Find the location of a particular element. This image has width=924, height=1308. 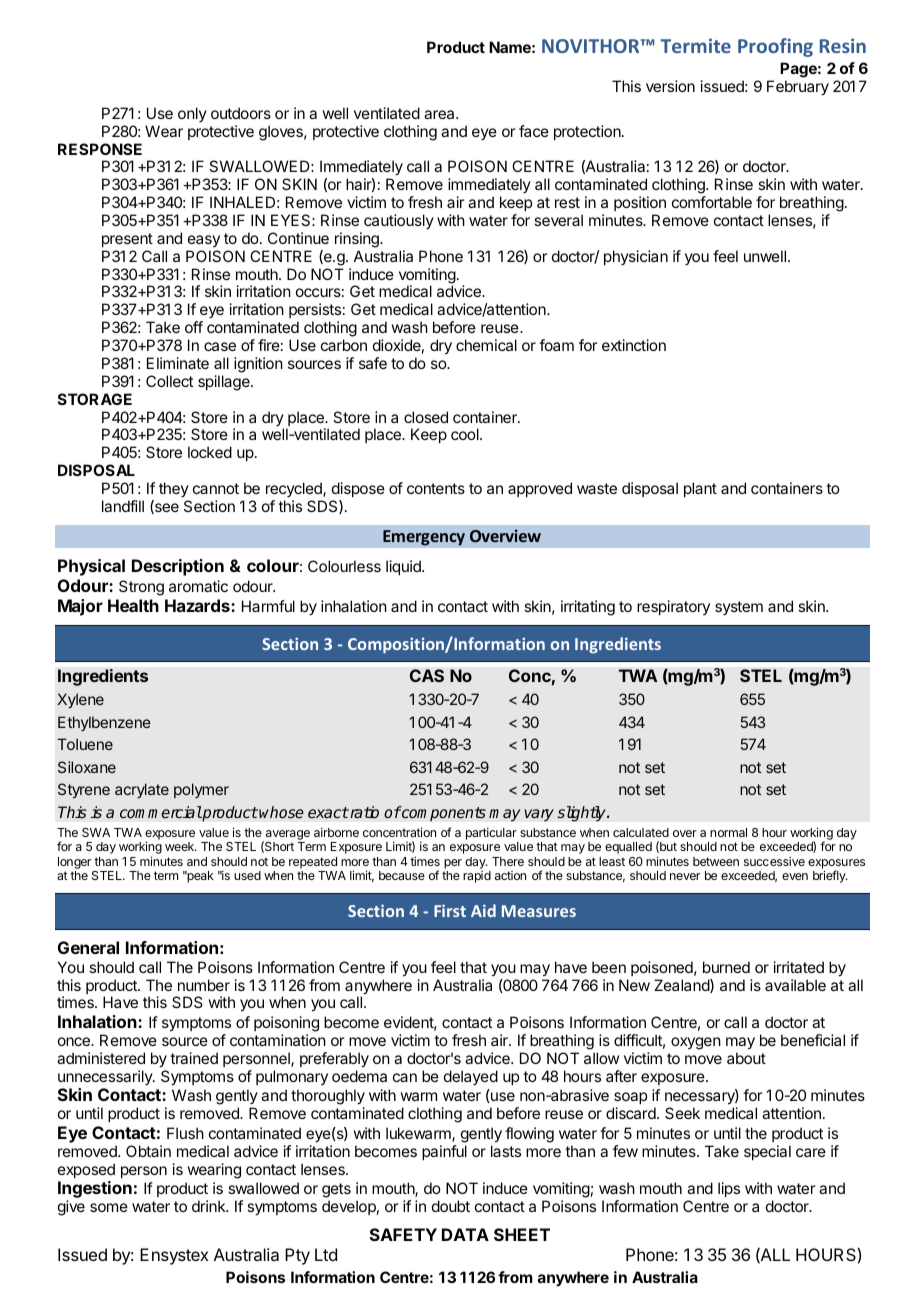

First is located at coordinates (450, 910).
